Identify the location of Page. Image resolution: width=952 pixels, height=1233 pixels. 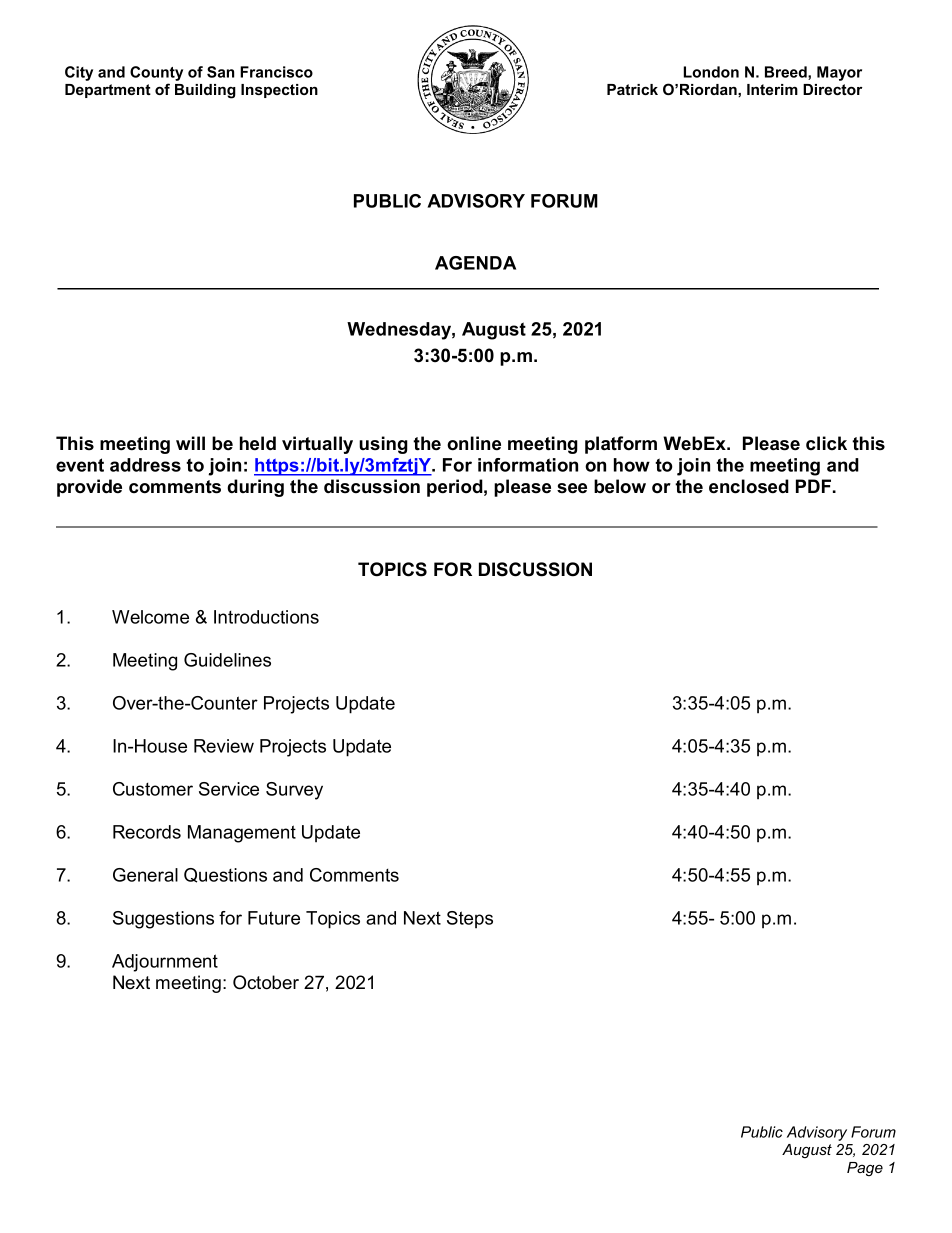
(865, 1169).
